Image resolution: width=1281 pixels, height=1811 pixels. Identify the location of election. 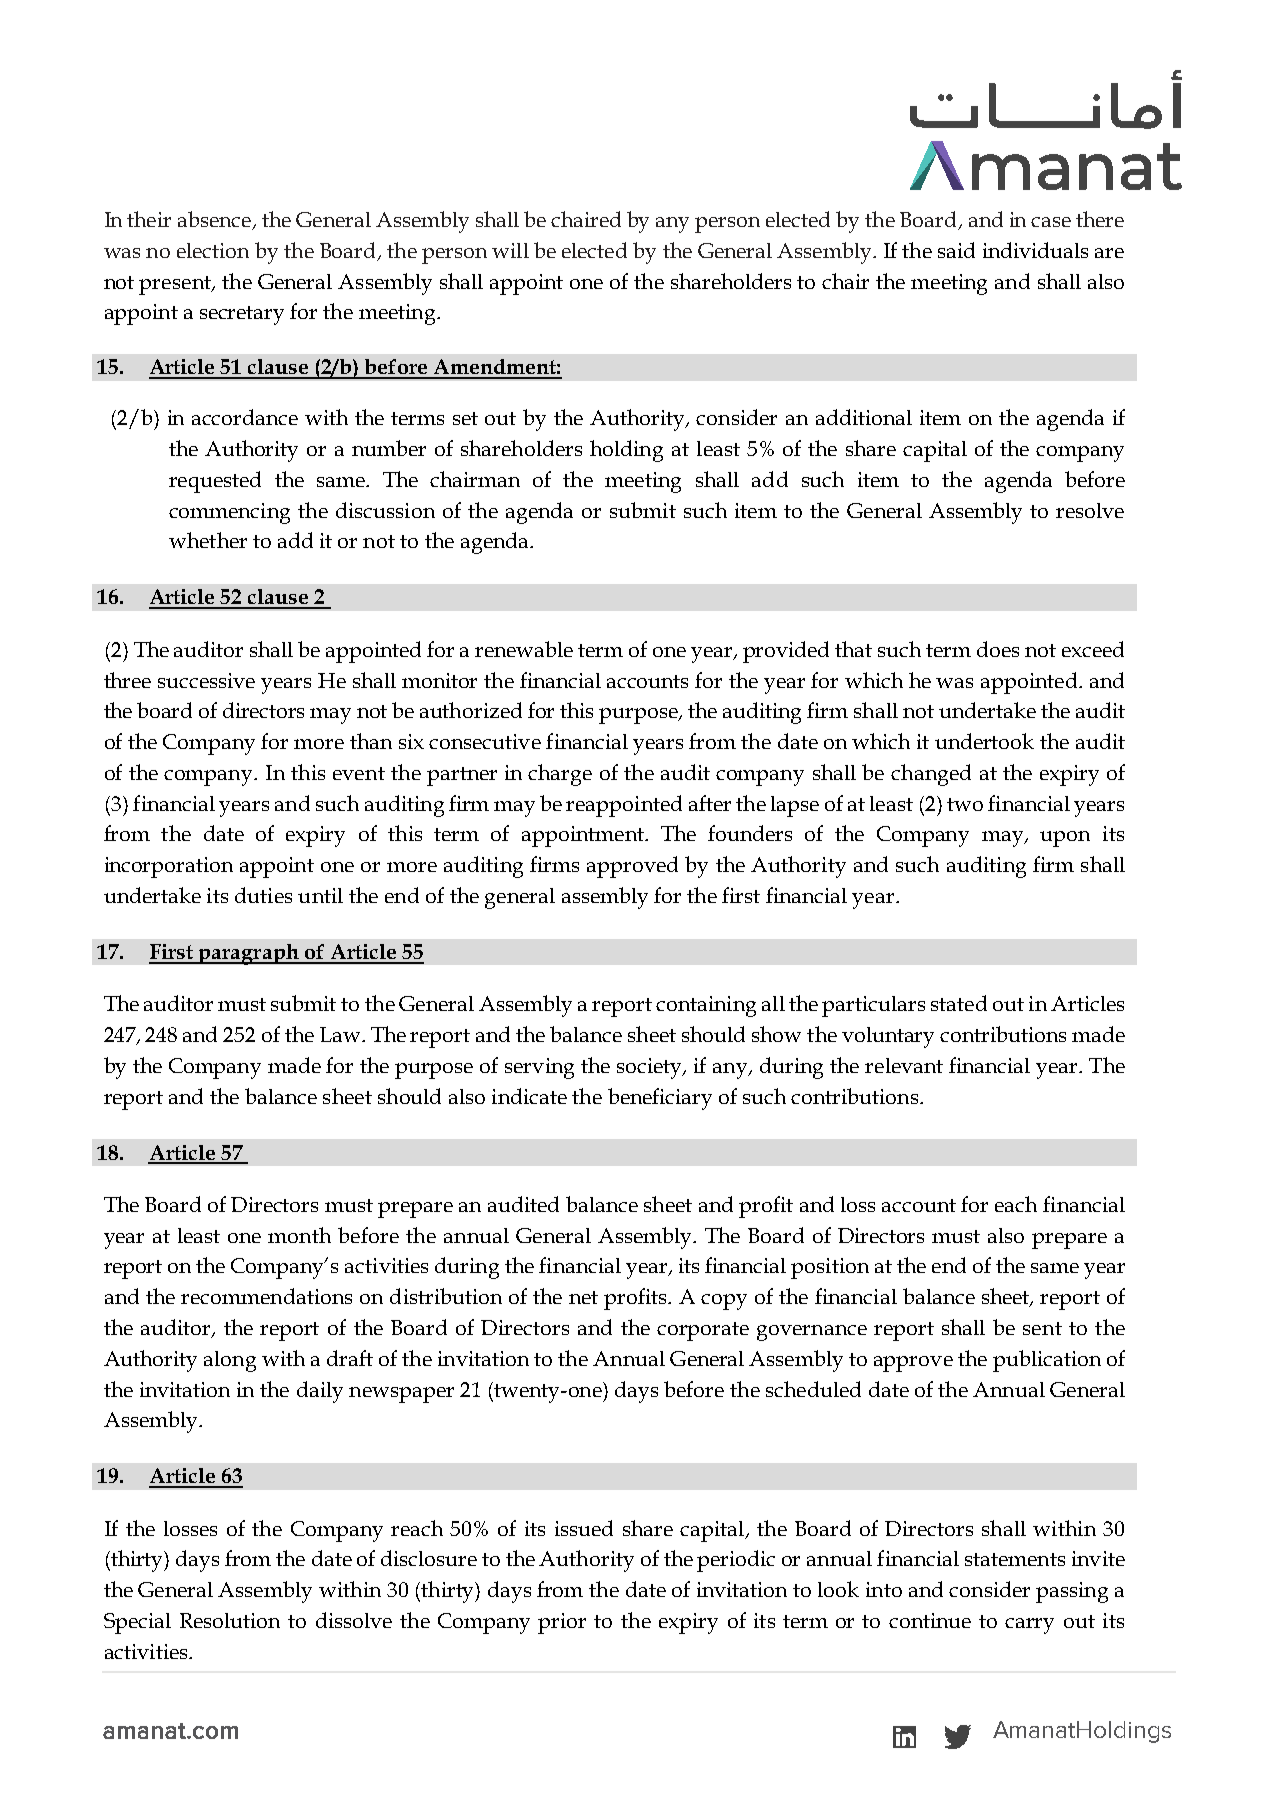
(213, 250).
